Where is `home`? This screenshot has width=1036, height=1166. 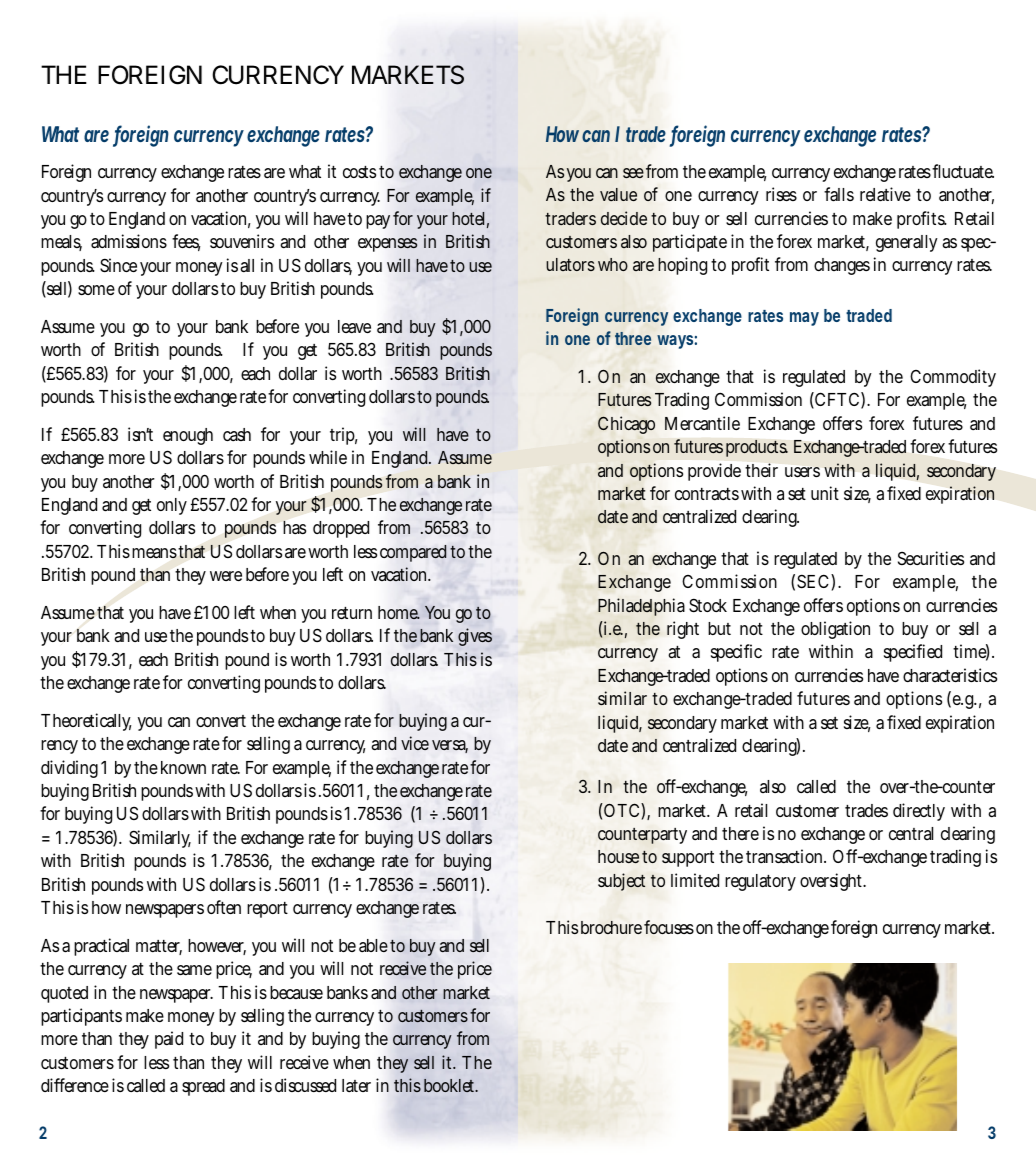 home is located at coordinates (399, 613).
